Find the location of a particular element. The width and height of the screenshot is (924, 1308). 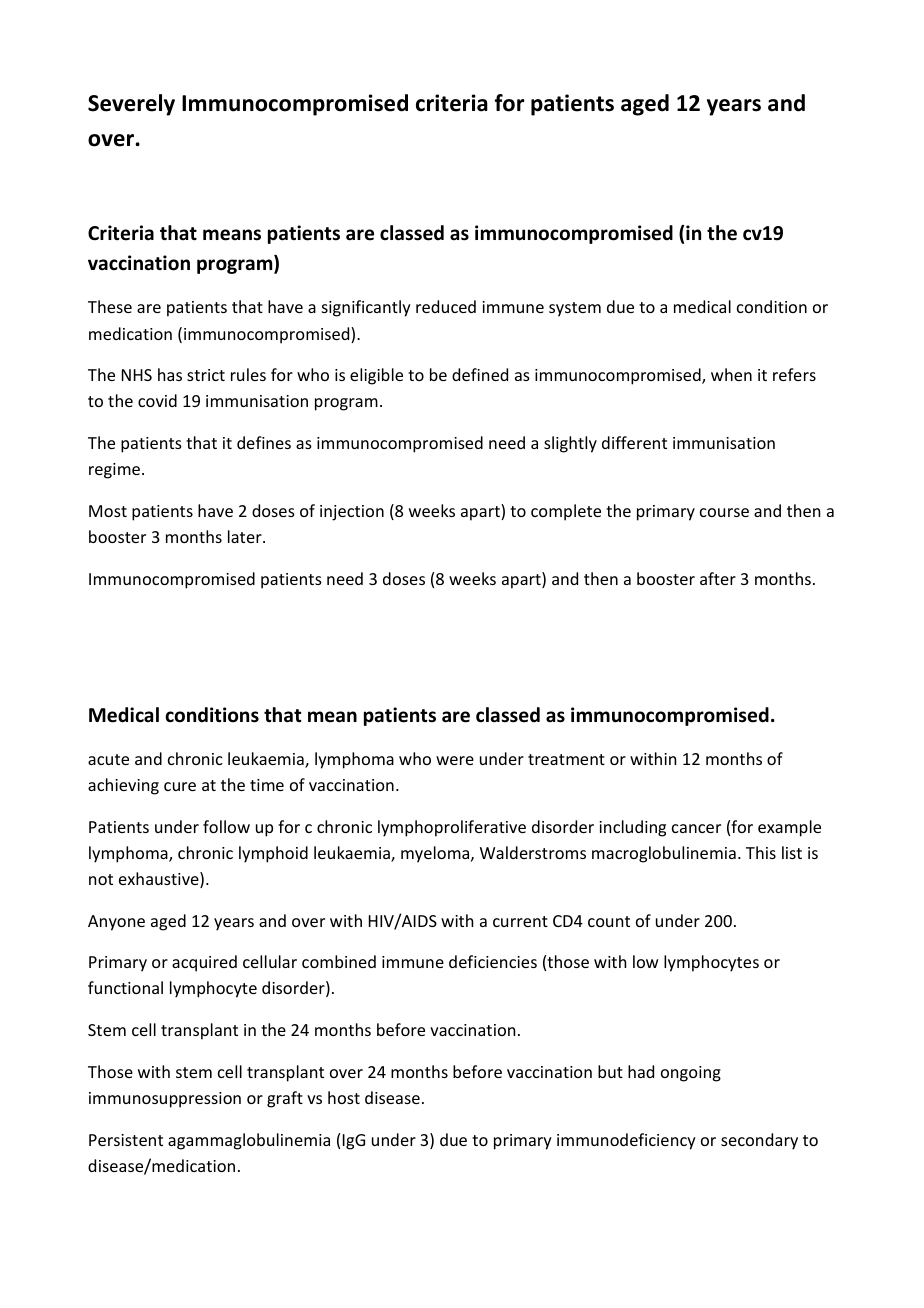

when is located at coordinates (731, 374).
